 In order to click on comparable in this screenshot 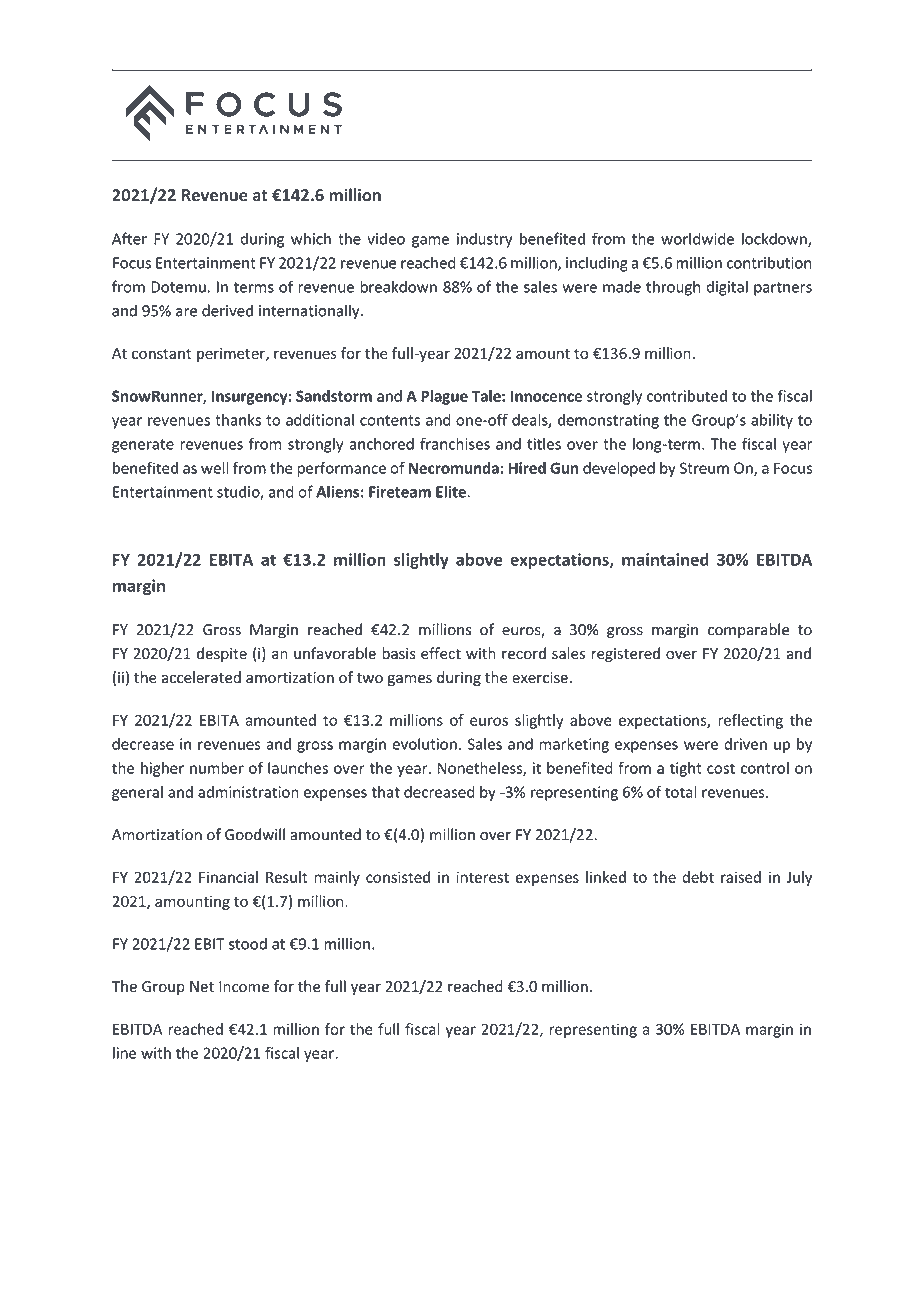, I will do `click(748, 630)`.
